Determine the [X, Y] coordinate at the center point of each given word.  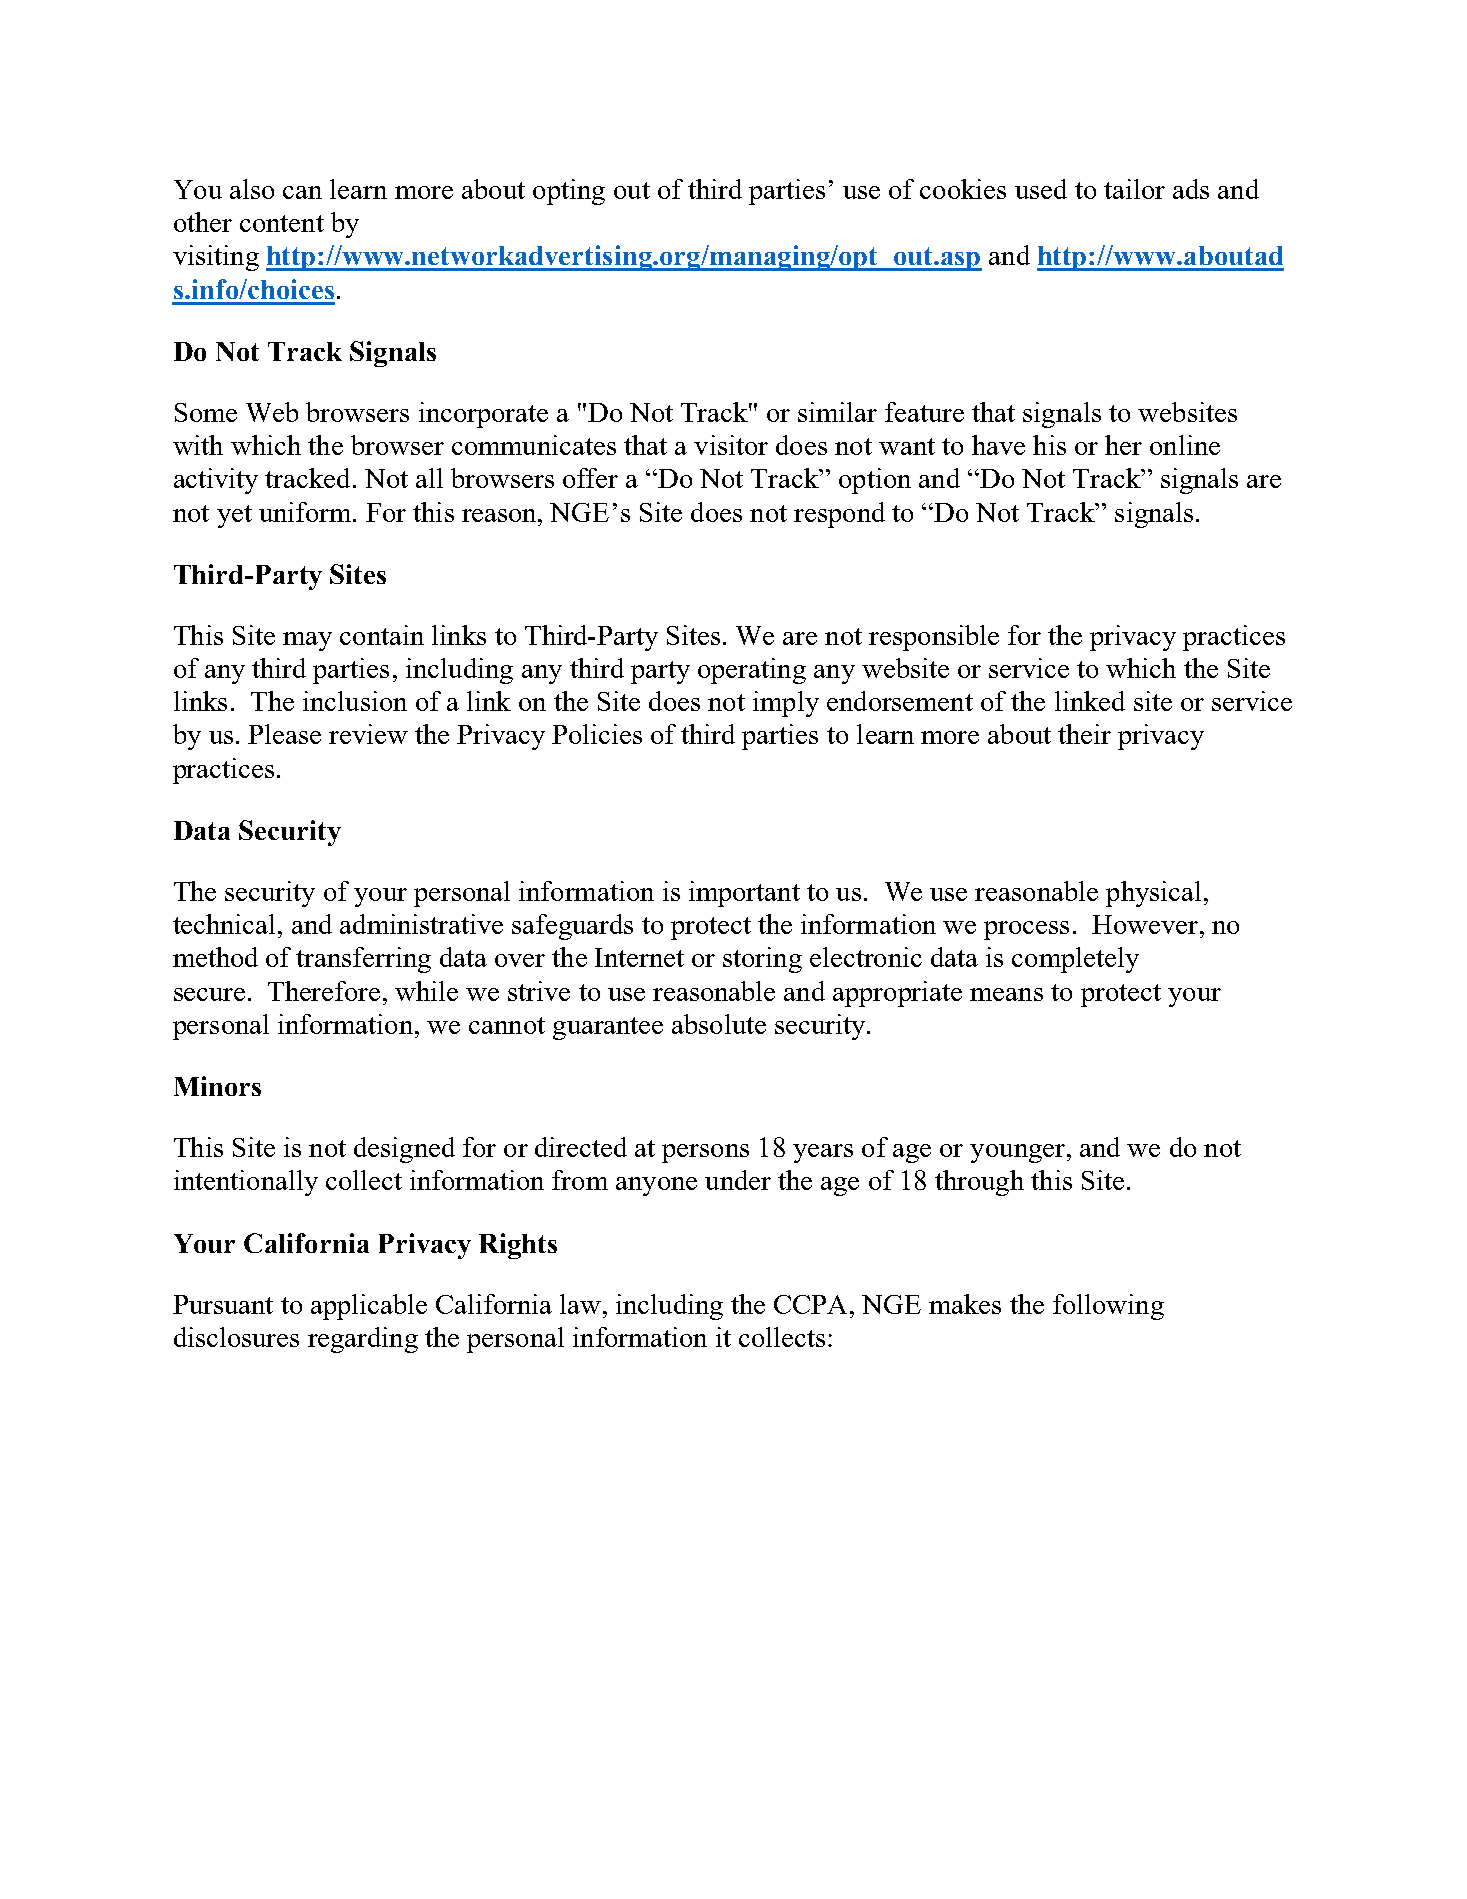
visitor [731, 445]
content [282, 223]
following [1108, 1307]
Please [284, 734]
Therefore [324, 991]
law [580, 1304]
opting [569, 192]
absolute [719, 1024]
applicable [369, 1307]
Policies [597, 734]
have [998, 445]
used [1041, 189]
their [1084, 734]
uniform [306, 512]
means [1006, 994]
